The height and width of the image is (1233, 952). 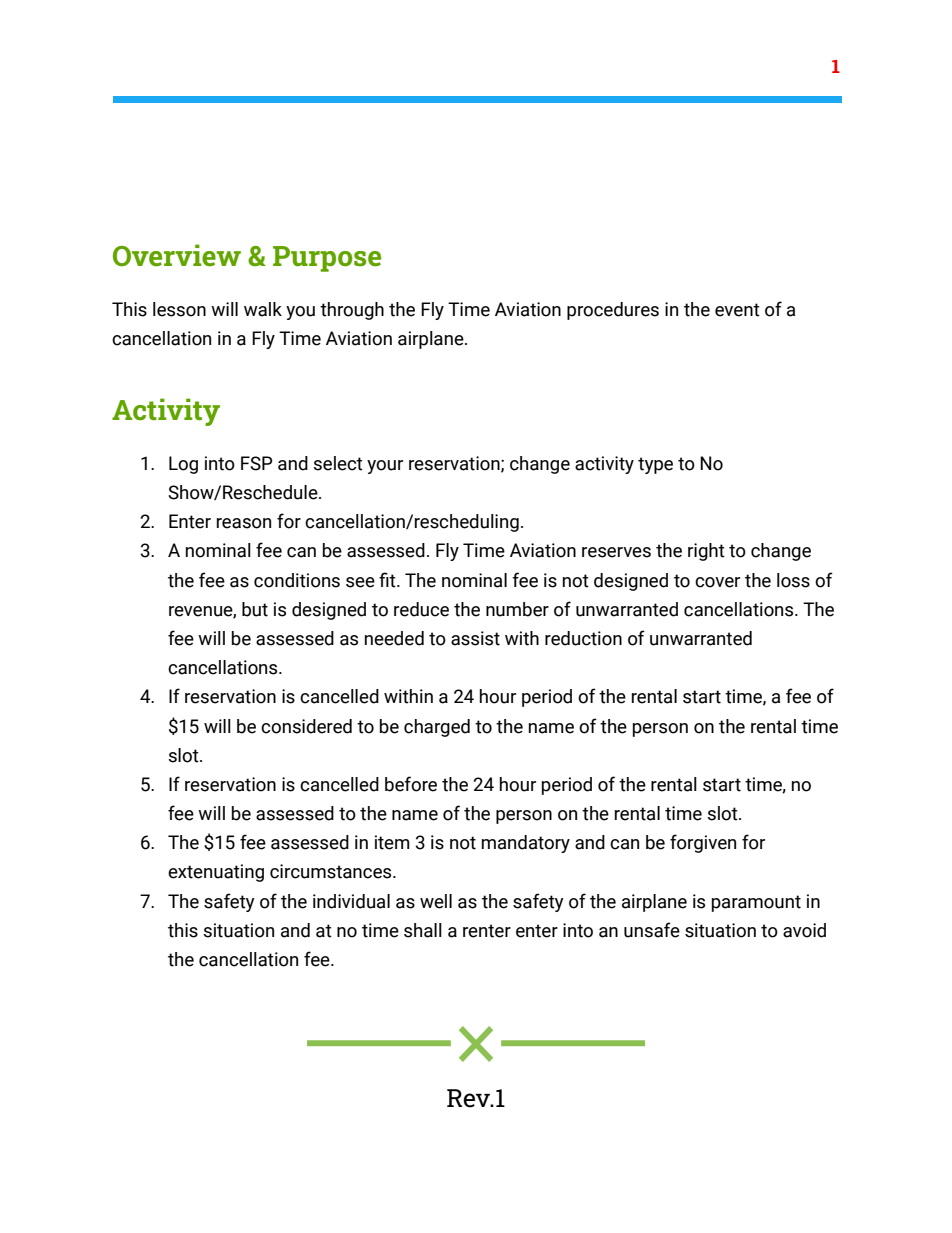 What do you see at coordinates (263, 309) in the image?
I see `walk` at bounding box center [263, 309].
